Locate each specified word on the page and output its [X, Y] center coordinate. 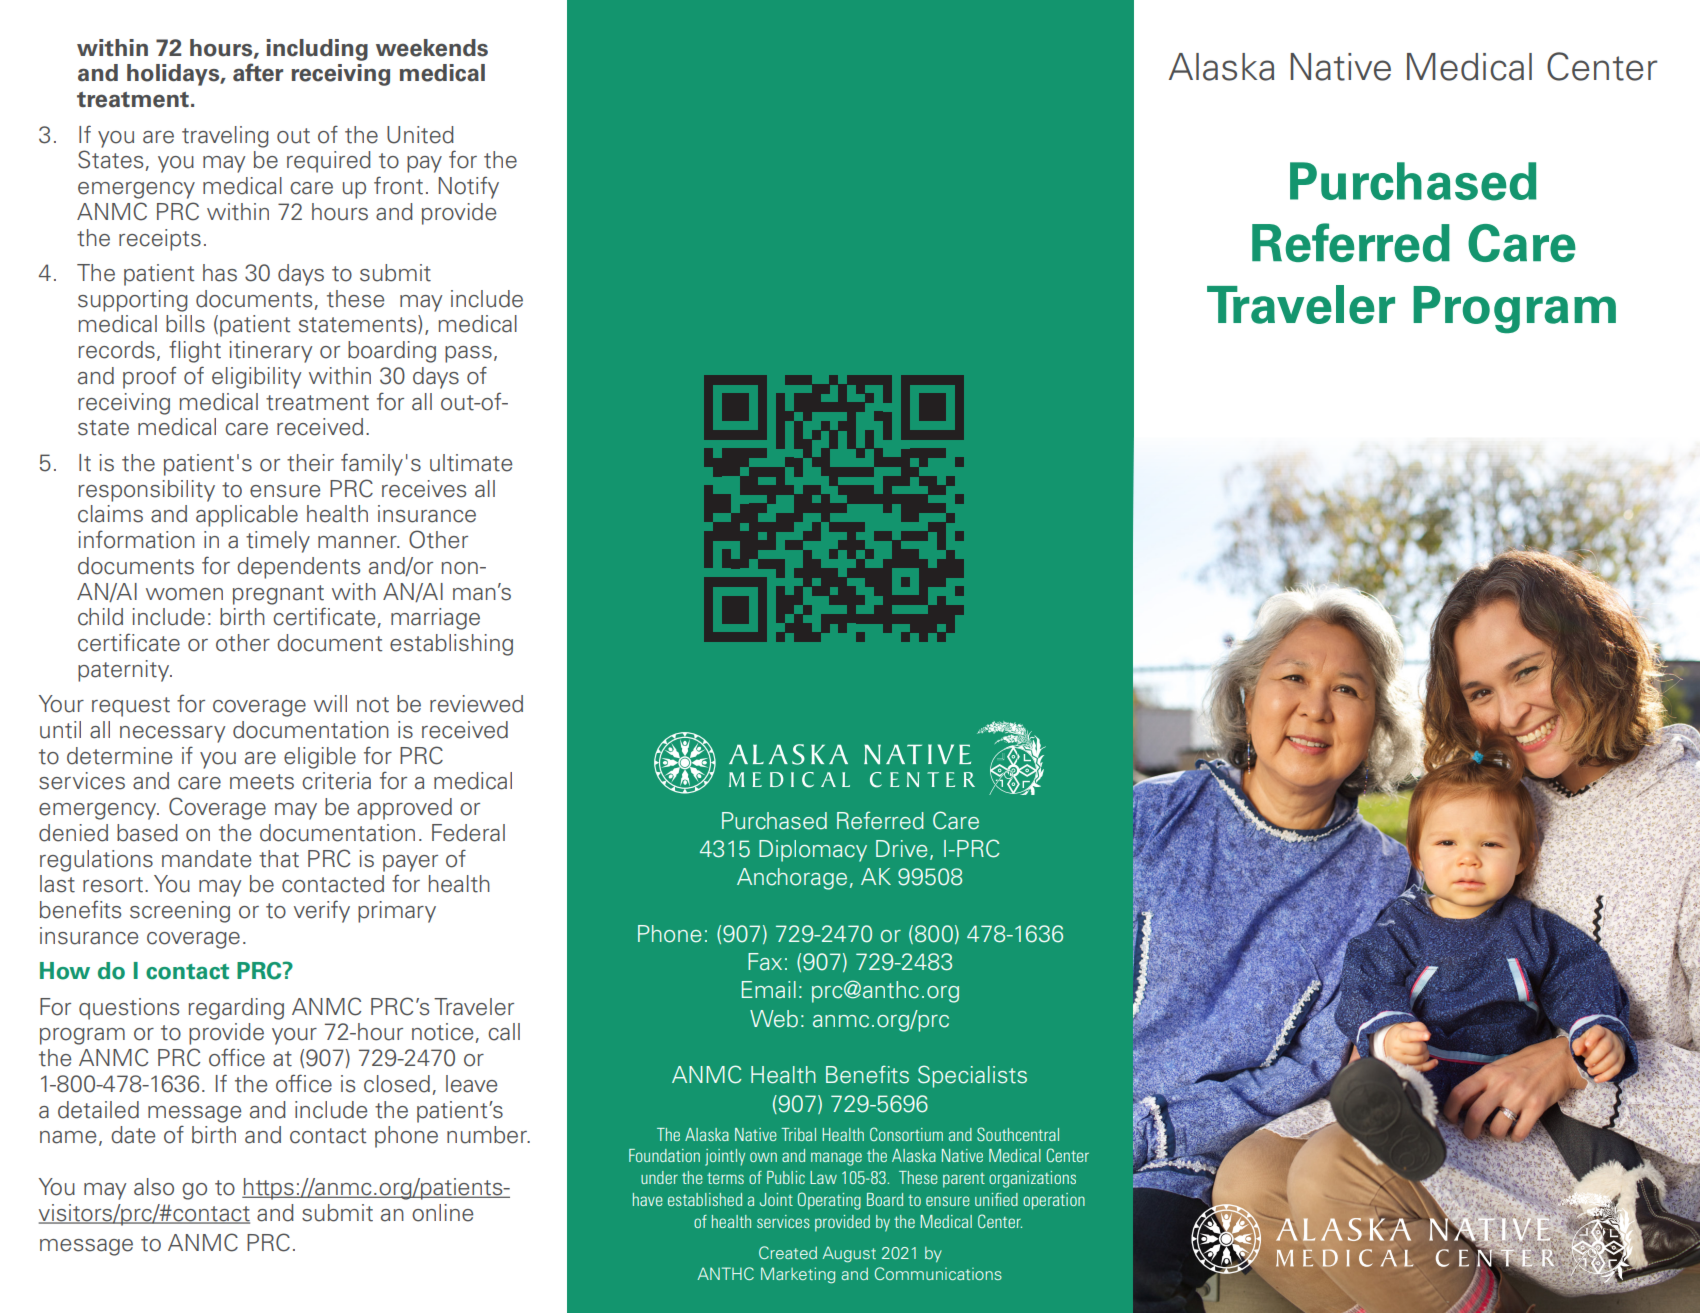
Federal [468, 833]
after [258, 72]
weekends [432, 48]
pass [468, 354]
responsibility [147, 491]
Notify [469, 187]
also [154, 1187]
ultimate [471, 463]
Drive [902, 849]
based [147, 833]
